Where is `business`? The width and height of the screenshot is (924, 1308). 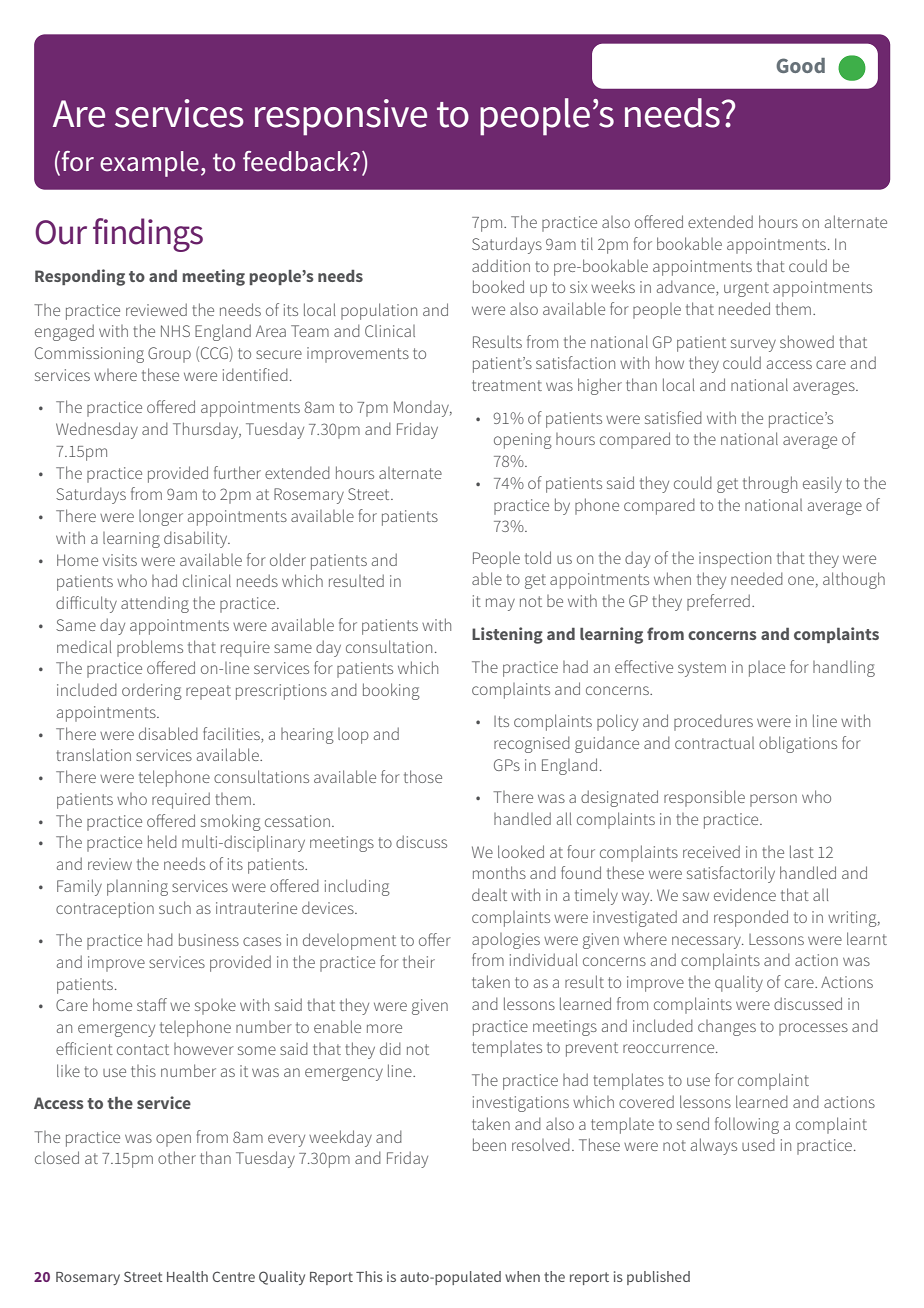
business is located at coordinates (209, 939).
